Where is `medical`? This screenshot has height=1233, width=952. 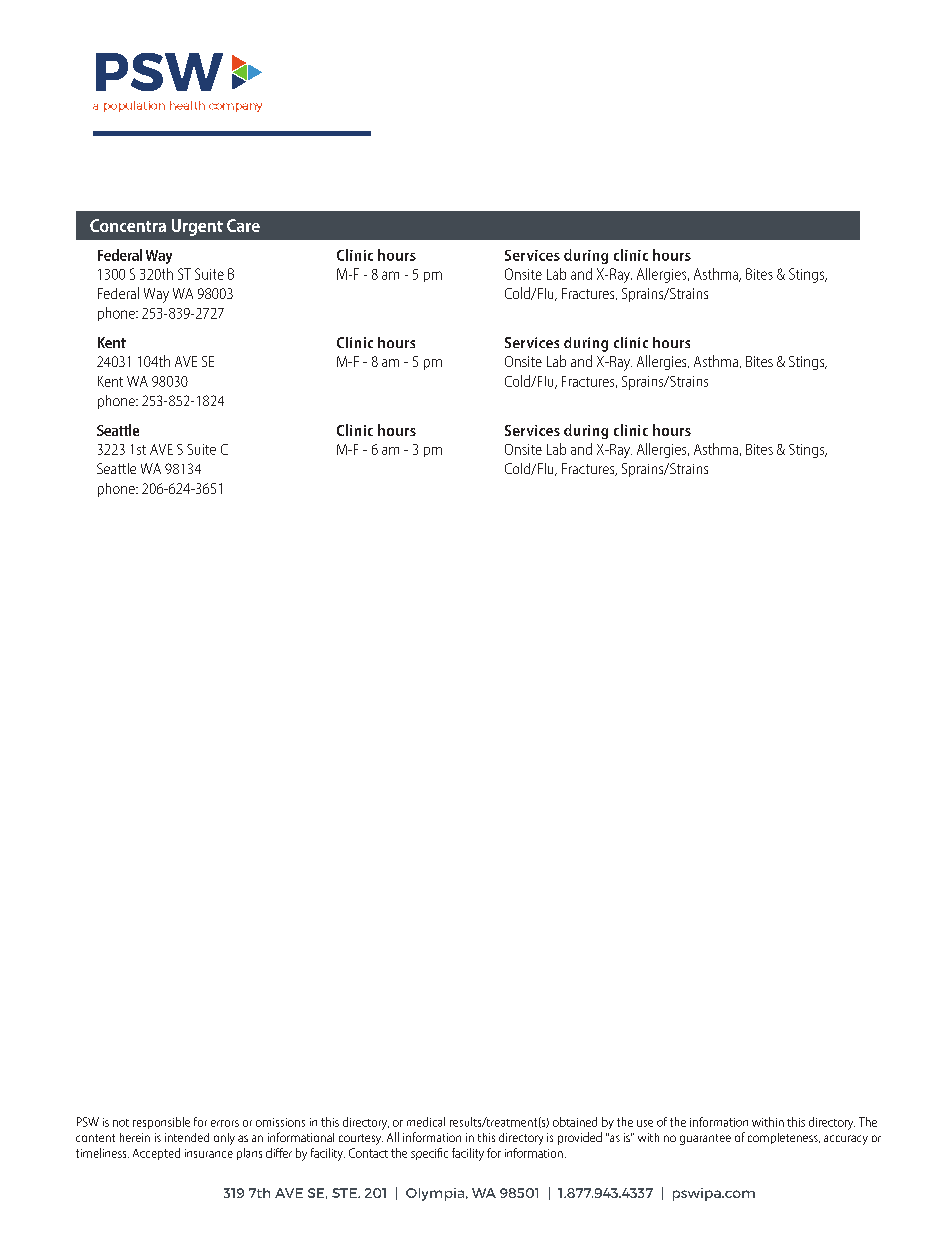 medical is located at coordinates (426, 1122).
